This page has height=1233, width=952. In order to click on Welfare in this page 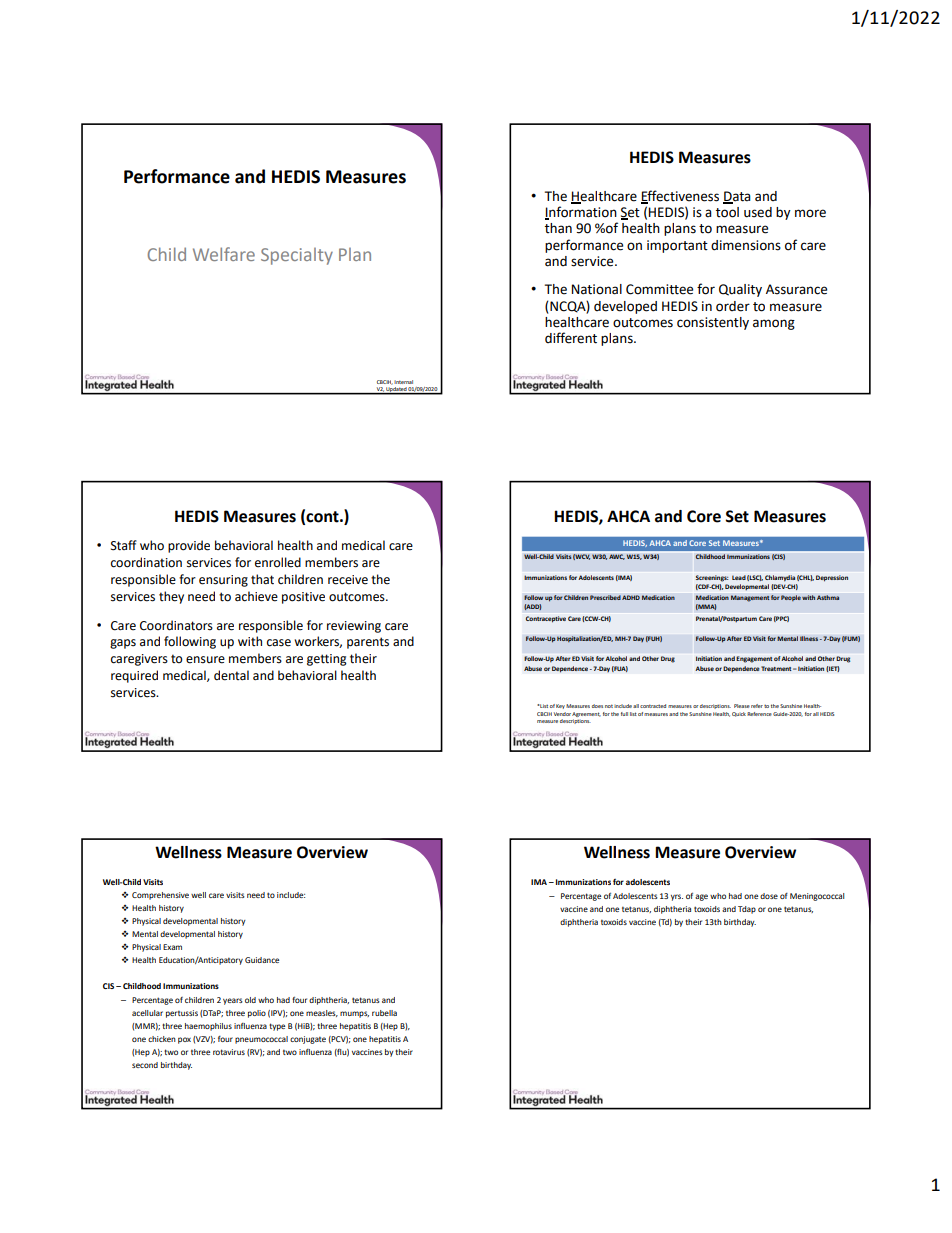, I will do `click(224, 254)`.
